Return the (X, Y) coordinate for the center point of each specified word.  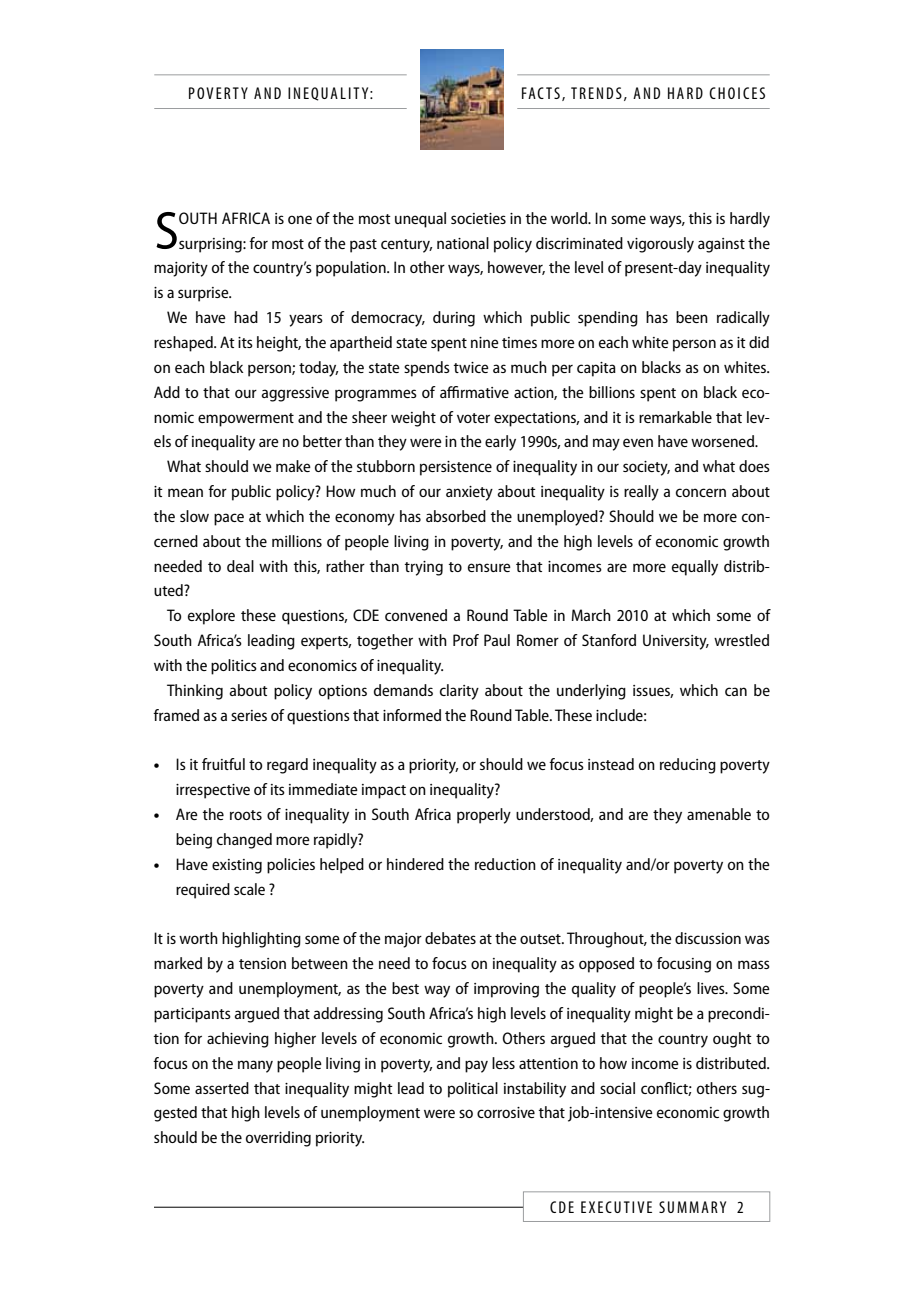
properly (484, 816)
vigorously (660, 245)
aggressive (295, 394)
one (300, 219)
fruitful (223, 764)
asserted (222, 1088)
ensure (489, 567)
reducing (688, 766)
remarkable (675, 417)
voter (473, 418)
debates (450, 938)
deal (240, 566)
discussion (708, 938)
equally (695, 568)
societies (478, 218)
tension (262, 963)
